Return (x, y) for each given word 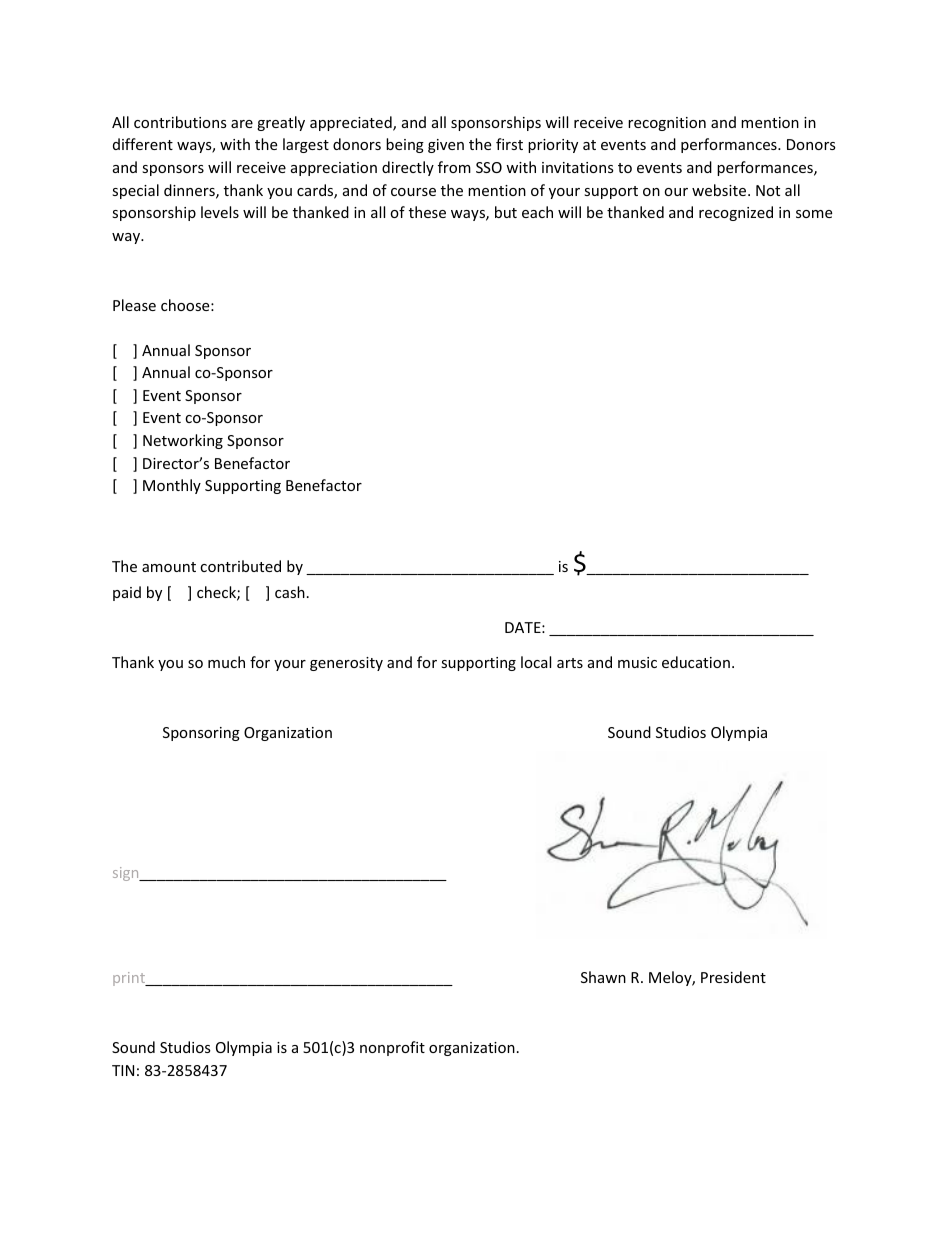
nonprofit (392, 1048)
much (226, 662)
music (637, 662)
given (446, 146)
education (696, 662)
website (720, 190)
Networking (183, 441)
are (242, 124)
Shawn (603, 977)
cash (290, 592)
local (536, 662)
